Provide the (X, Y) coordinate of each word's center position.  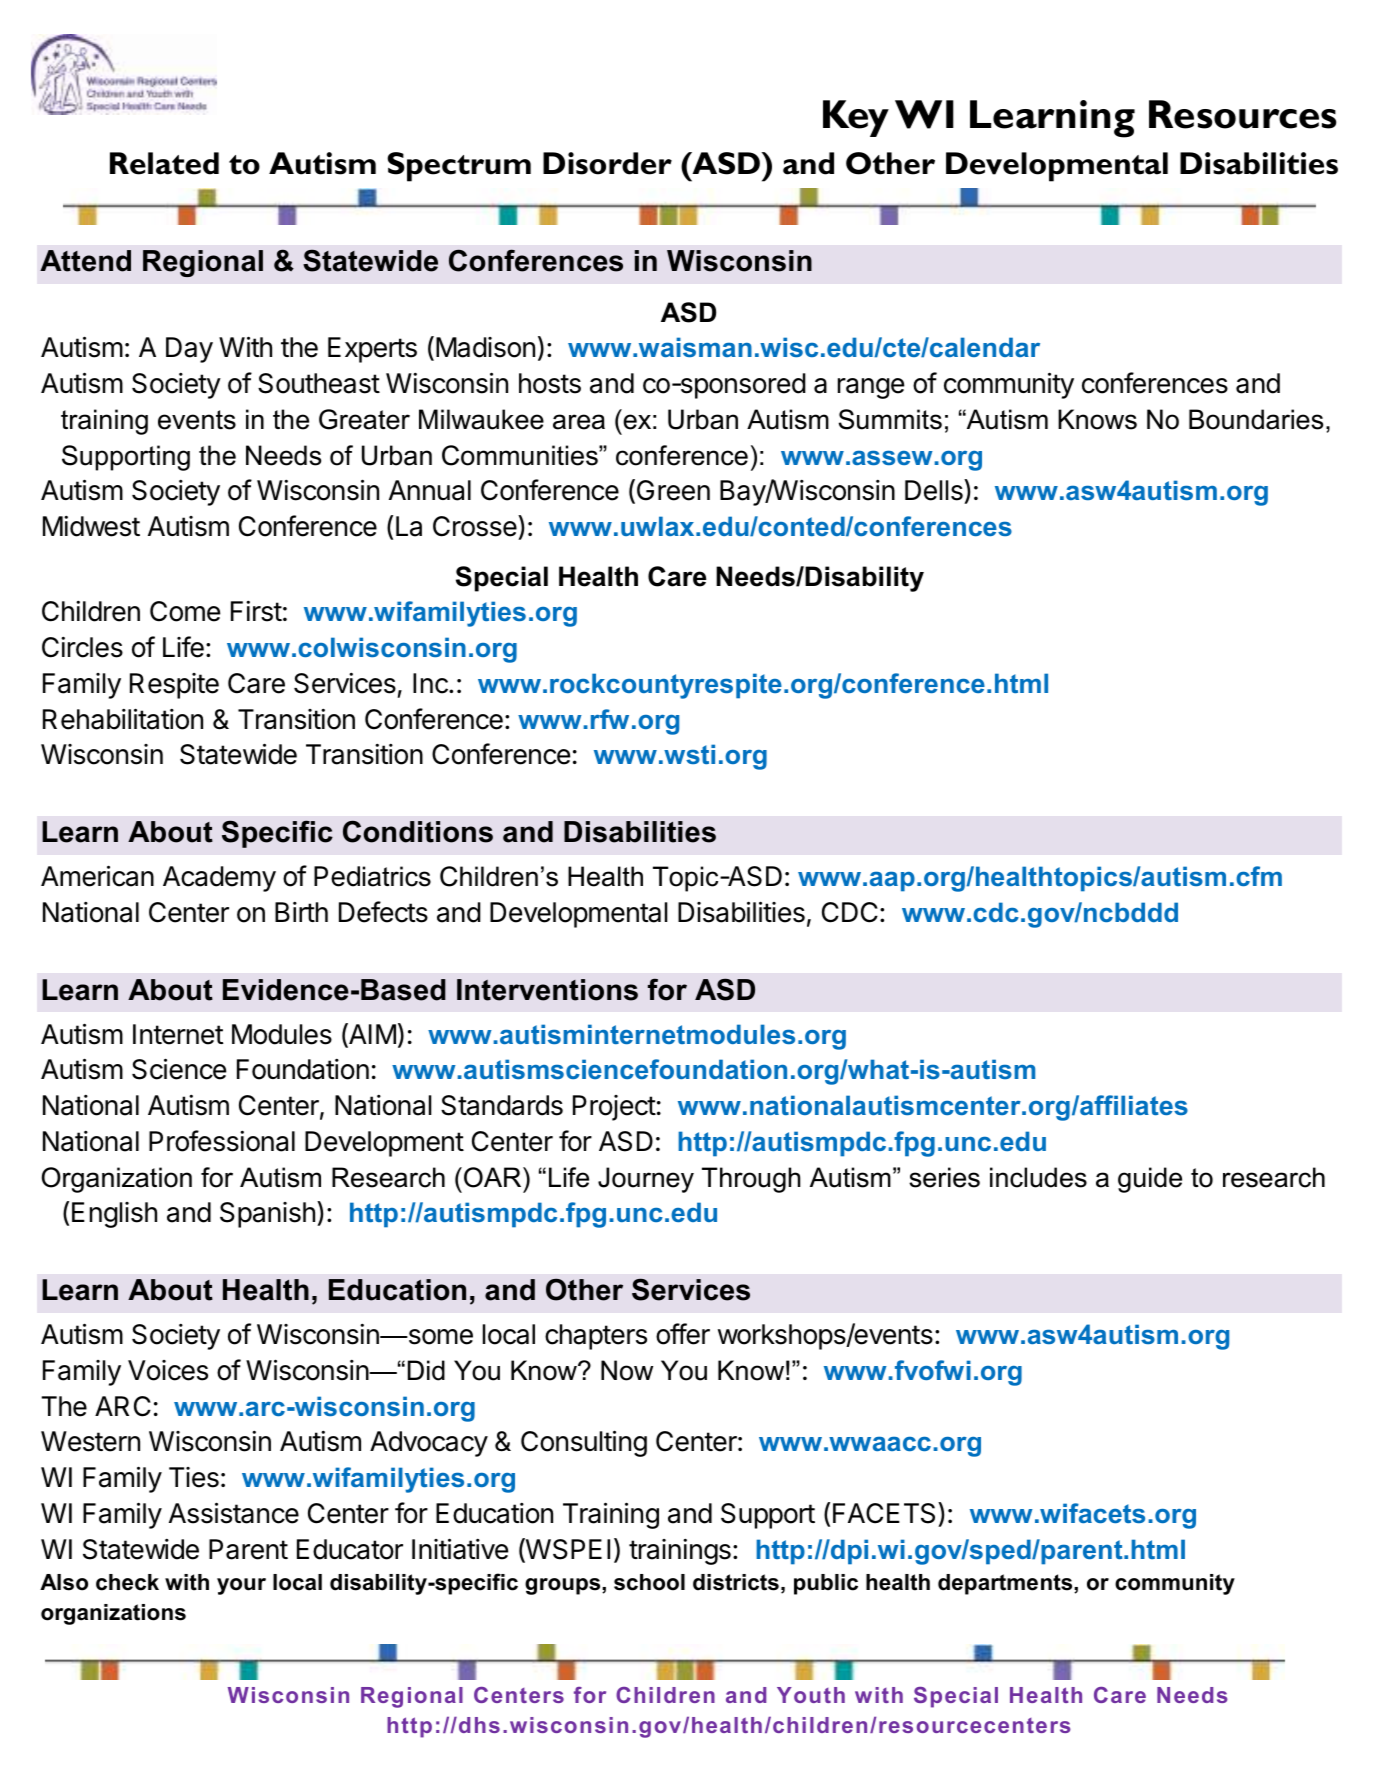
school (649, 1582)
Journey (646, 1180)
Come (185, 611)
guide (1150, 1180)
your (241, 1586)
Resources (1242, 114)
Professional (222, 1141)
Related (164, 163)
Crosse (476, 527)
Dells (935, 491)
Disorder (607, 163)
